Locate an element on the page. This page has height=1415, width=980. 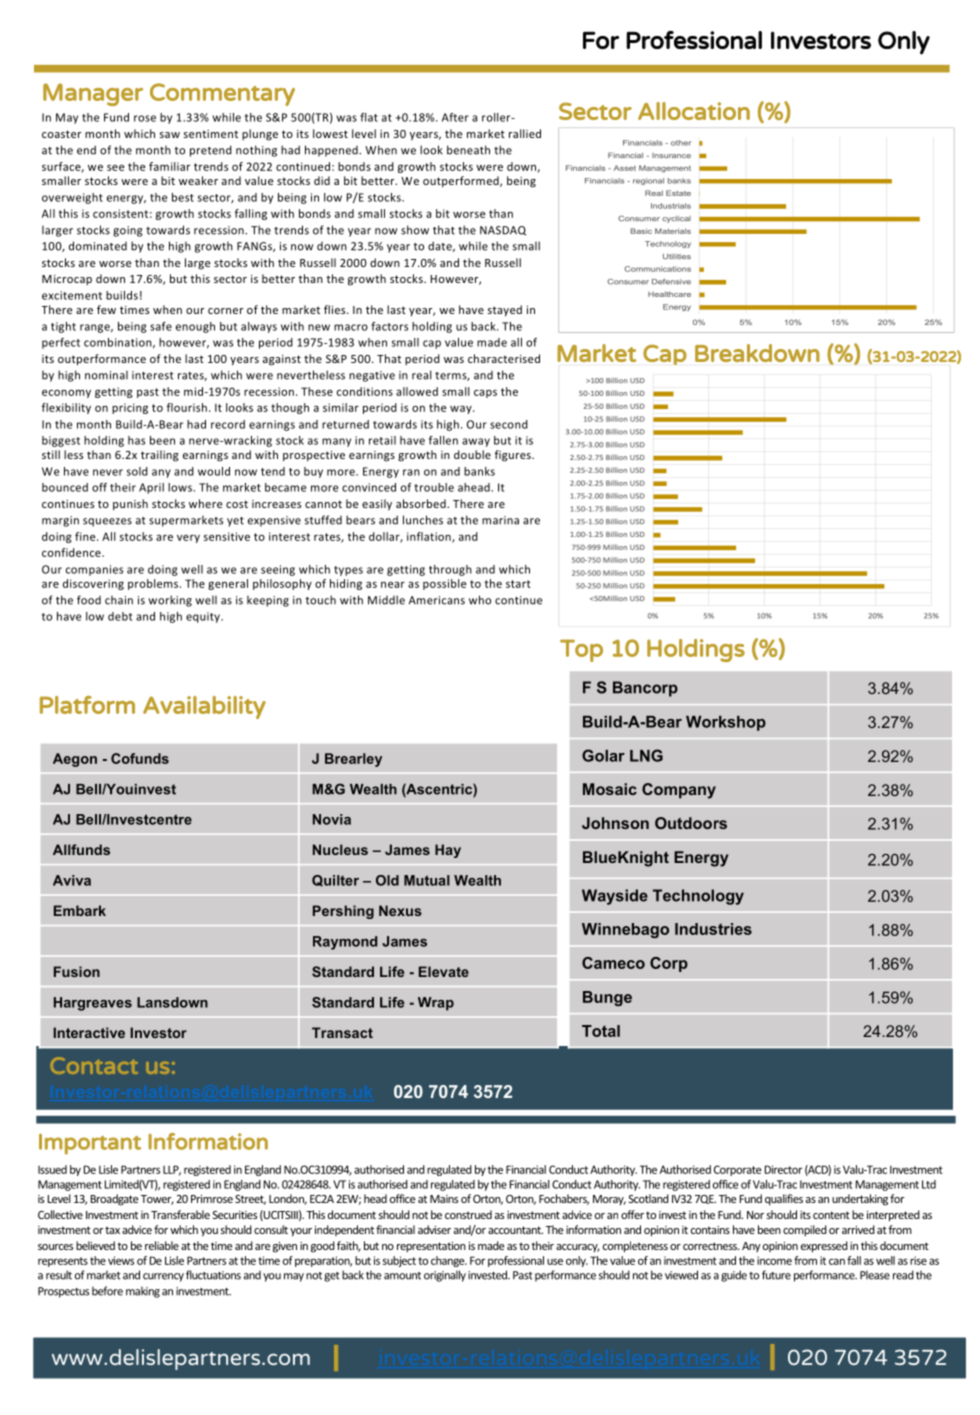
reliable is located at coordinates (162, 1245).
